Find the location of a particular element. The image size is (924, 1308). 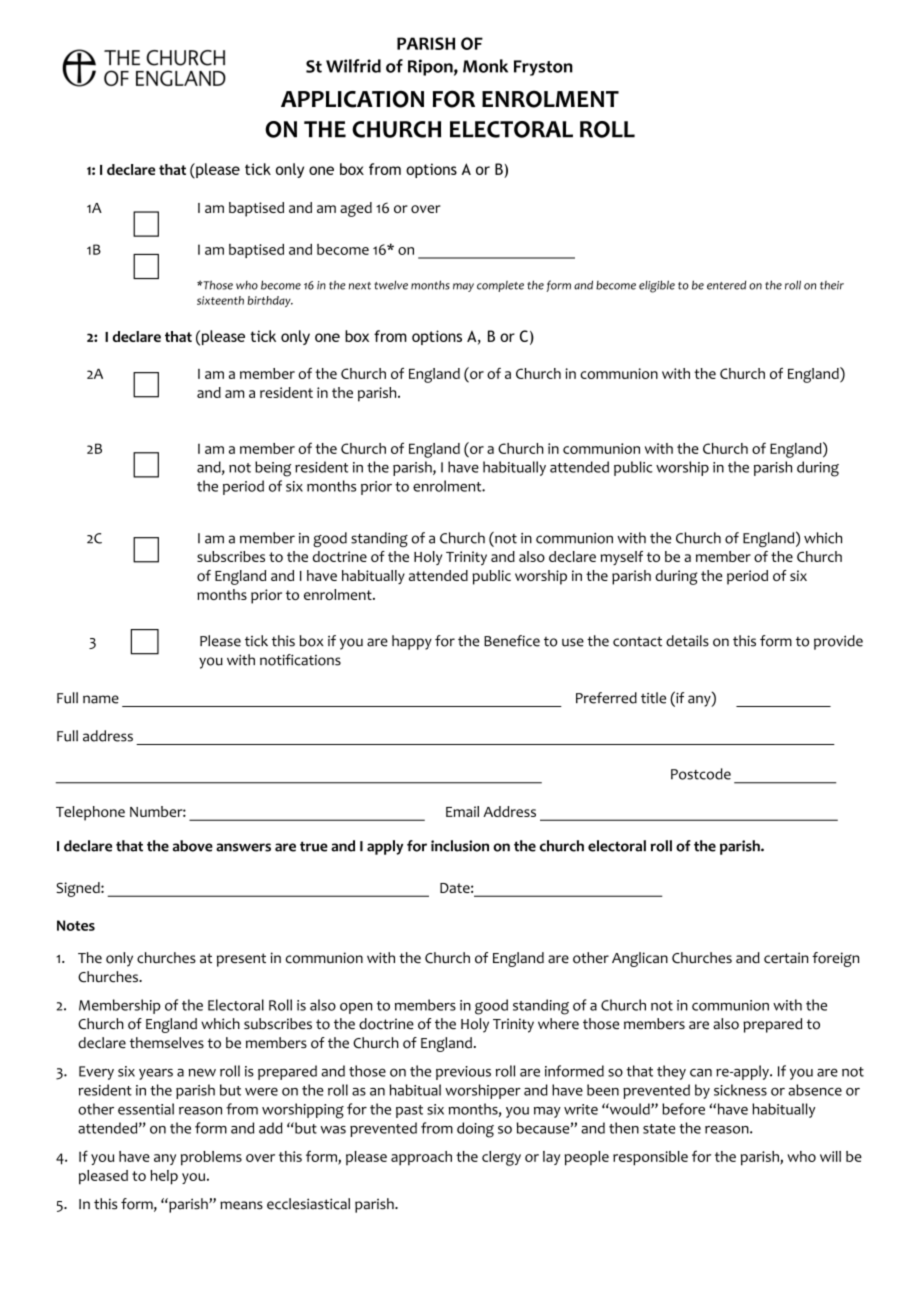

present is located at coordinates (241, 960).
